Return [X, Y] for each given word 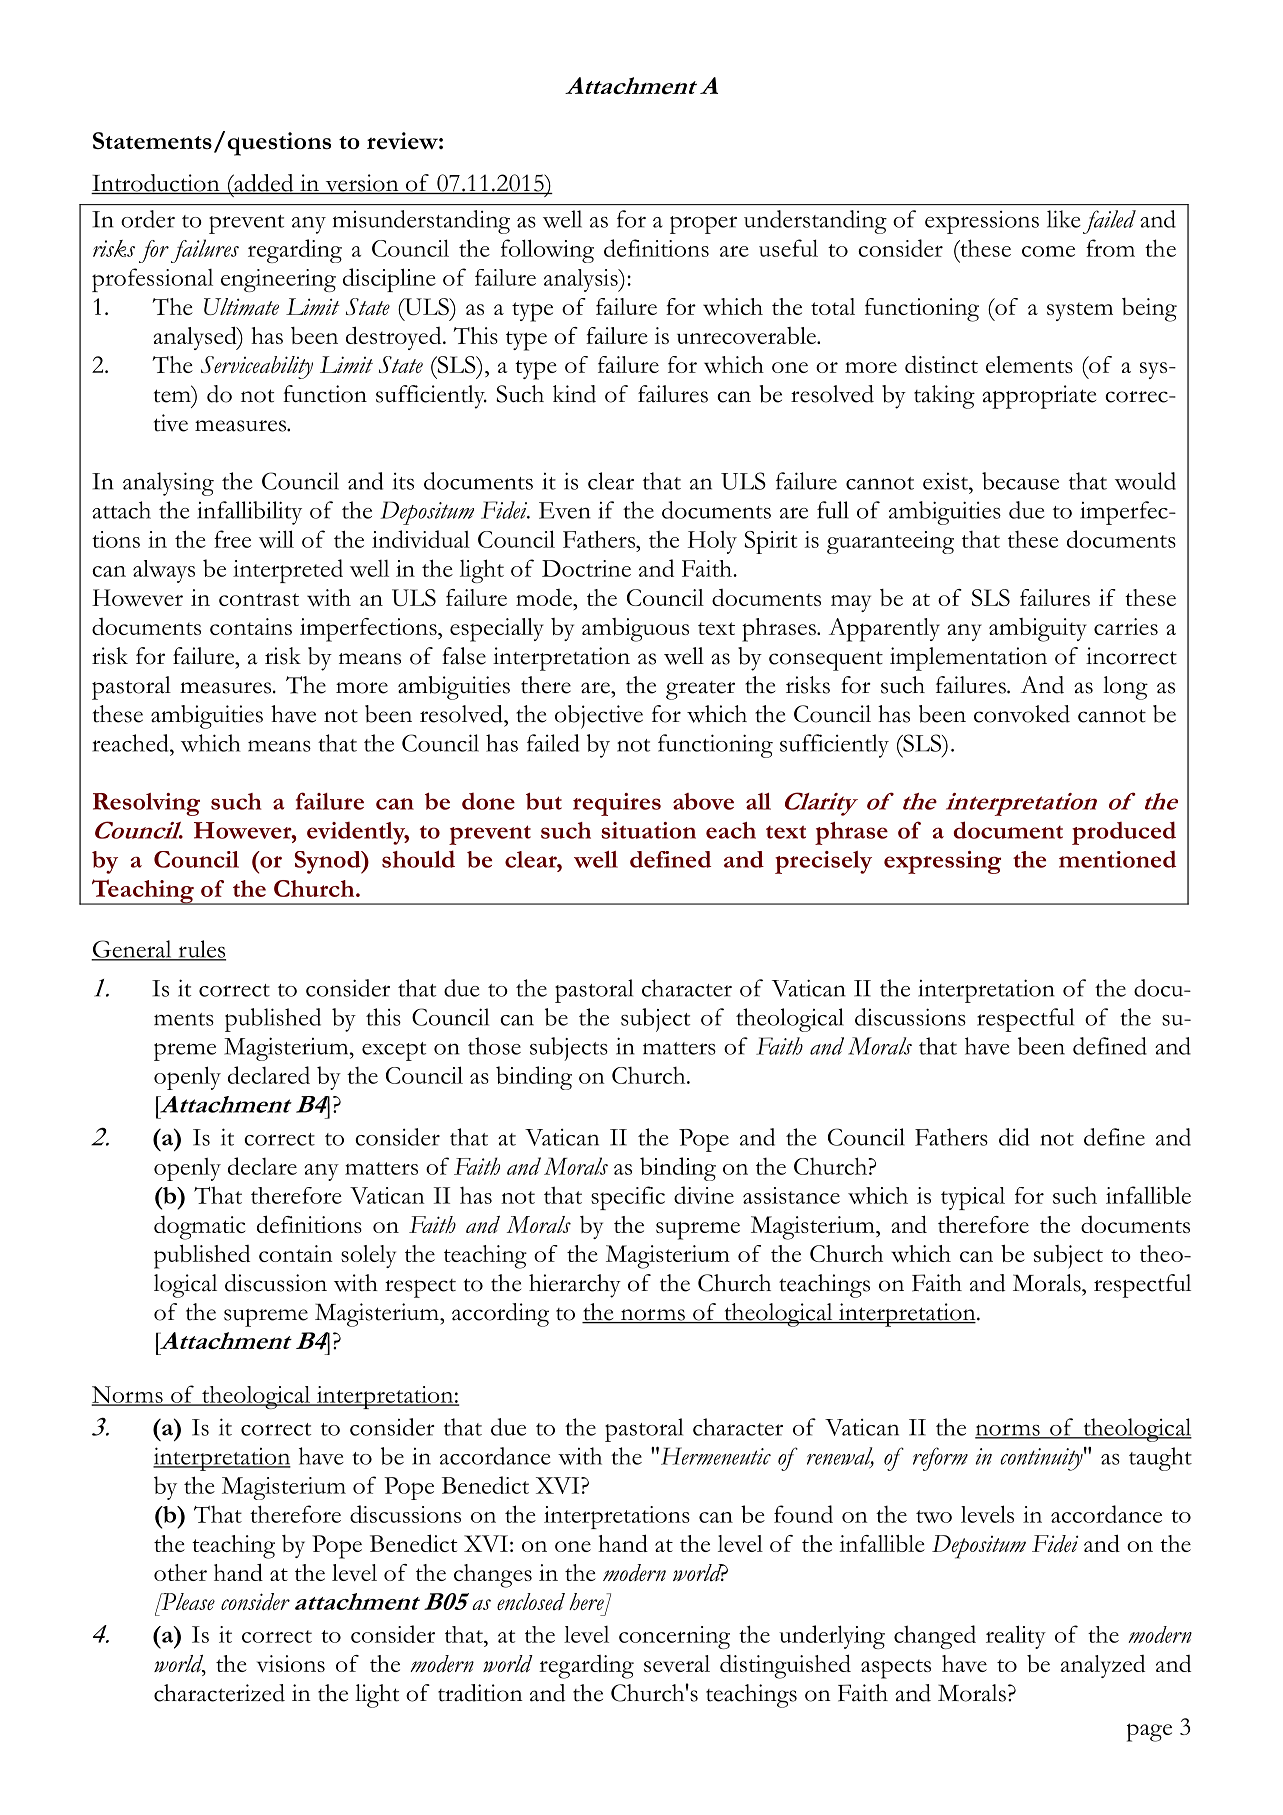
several [677, 1663]
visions [291, 1663]
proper [703, 225]
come [1048, 251]
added [264, 184]
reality [1016, 1637]
